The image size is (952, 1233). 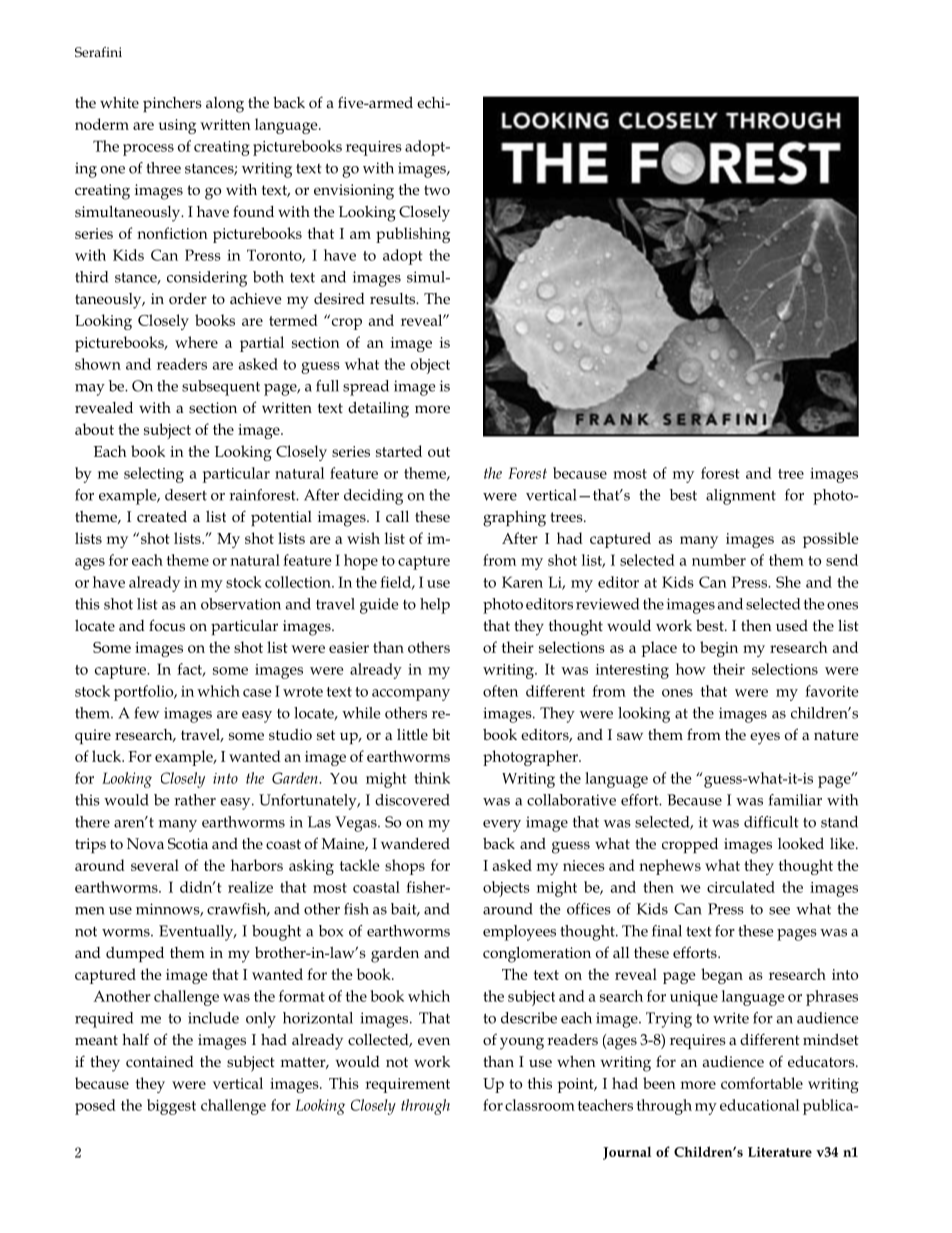 I want to click on alignment, so click(x=741, y=497).
